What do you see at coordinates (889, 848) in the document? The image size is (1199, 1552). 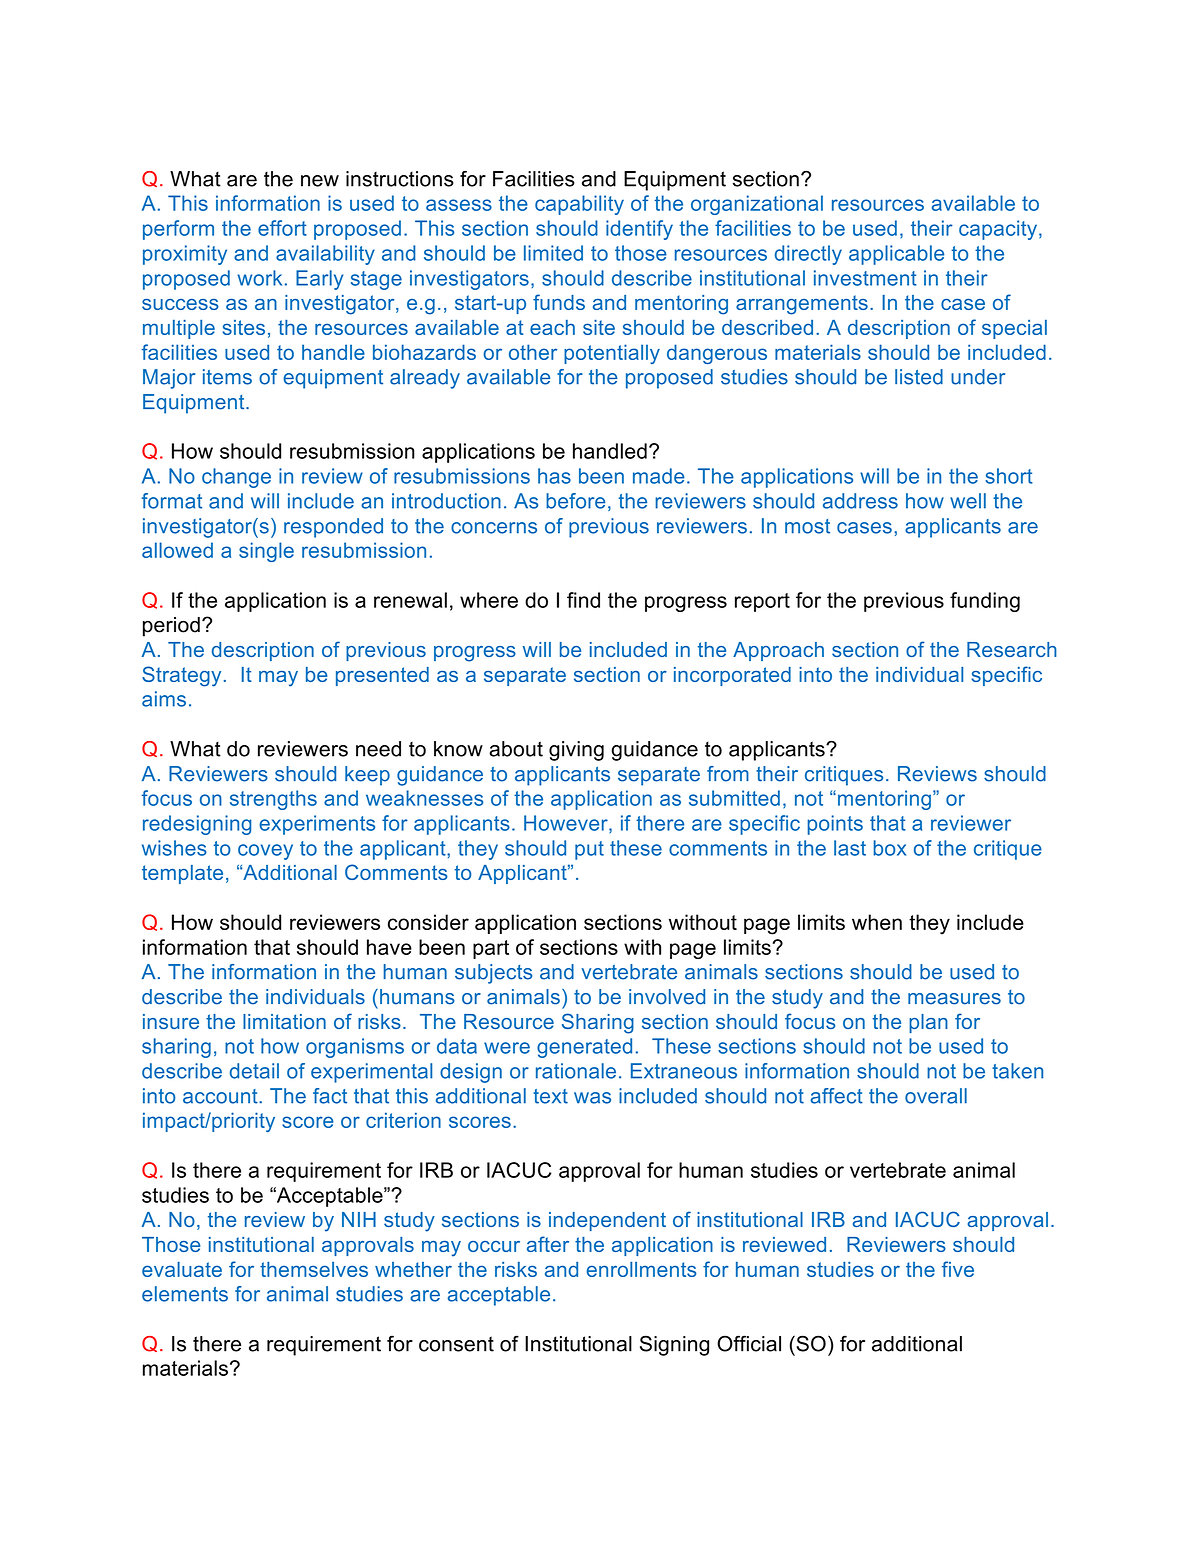 I see `box` at bounding box center [889, 848].
